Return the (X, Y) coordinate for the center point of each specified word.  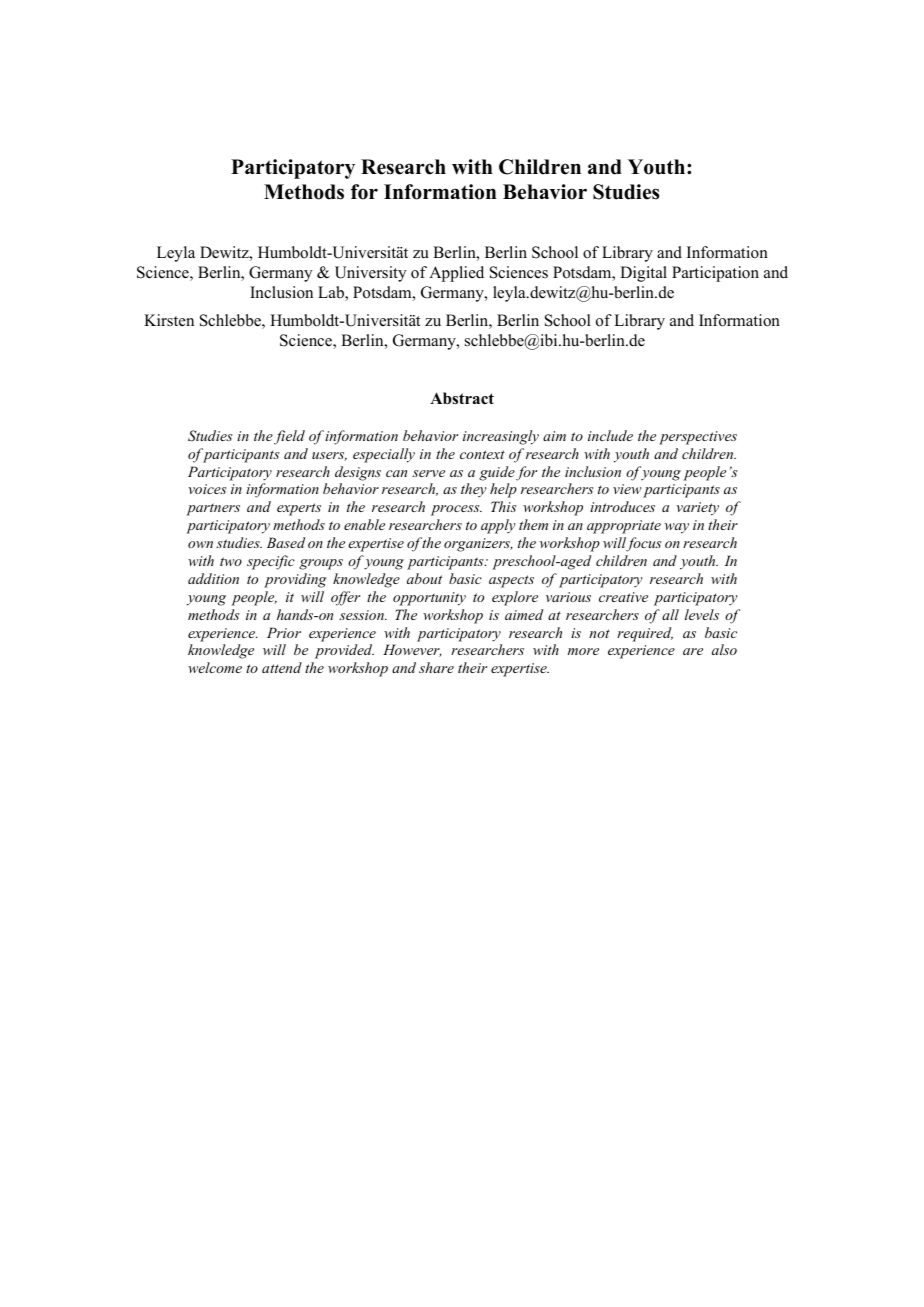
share (436, 667)
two (231, 561)
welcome (215, 667)
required (645, 634)
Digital (643, 274)
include (610, 435)
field (289, 437)
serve (428, 473)
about (424, 578)
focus (644, 544)
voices (207, 489)
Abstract (462, 398)
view (627, 489)
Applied (456, 274)
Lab (332, 293)
